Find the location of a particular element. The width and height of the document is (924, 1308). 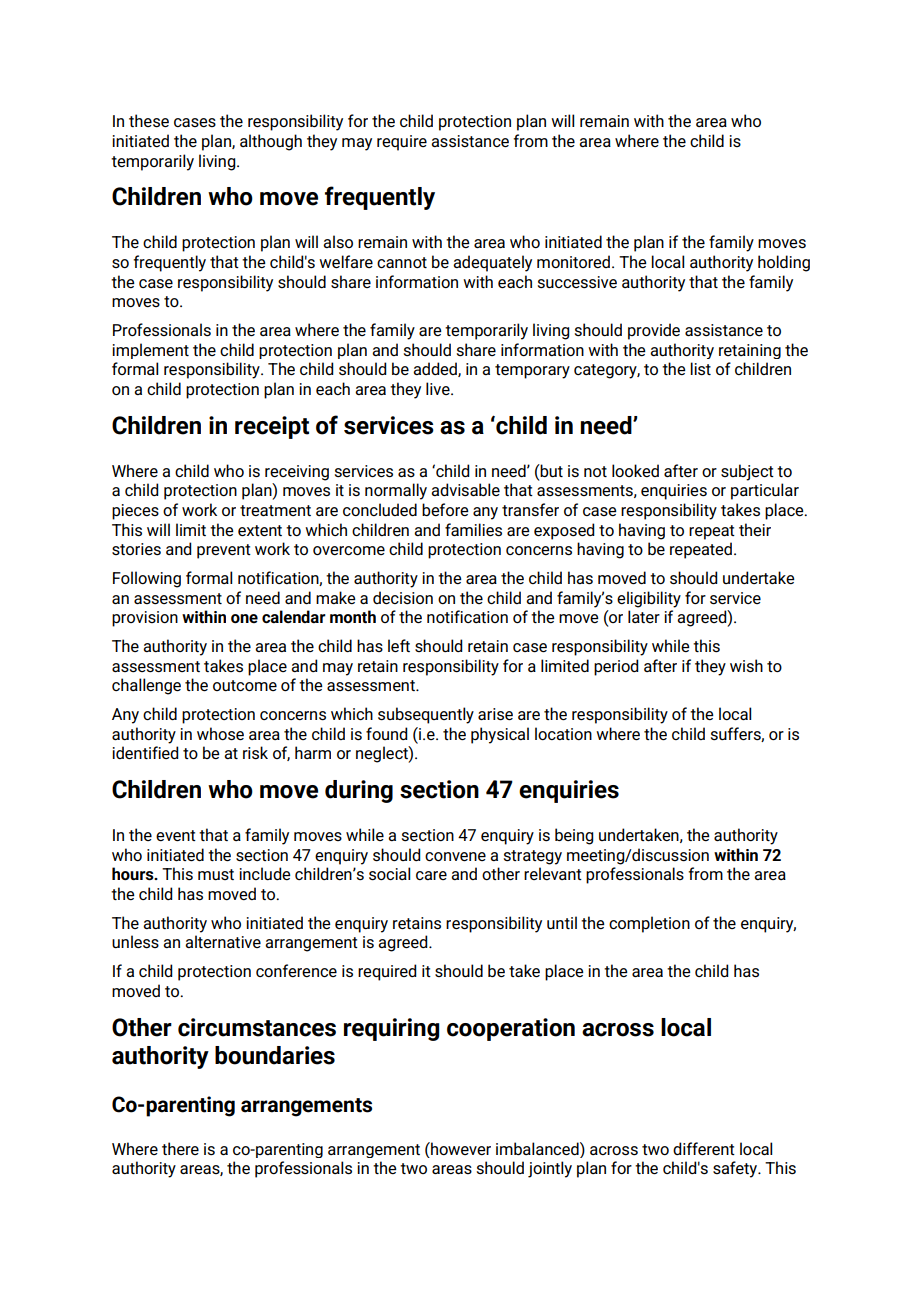

live is located at coordinates (439, 388).
